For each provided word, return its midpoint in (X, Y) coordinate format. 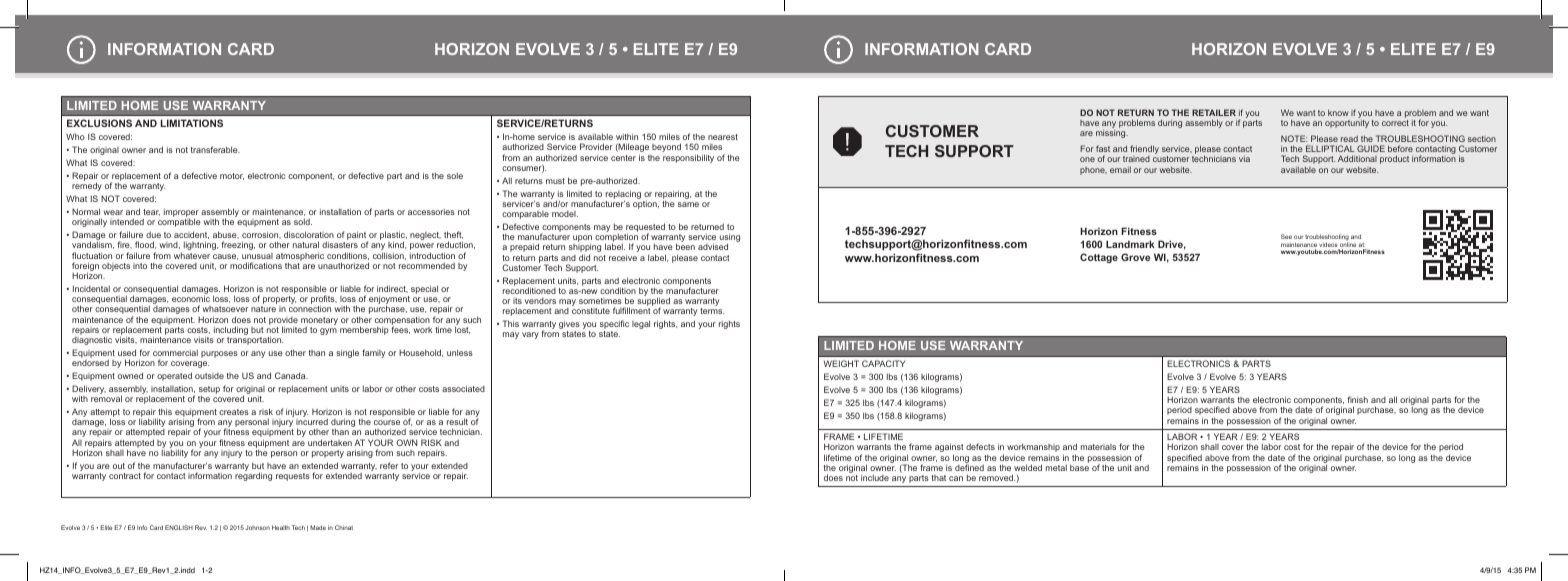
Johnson (258, 527)
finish (1357, 399)
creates (234, 412)
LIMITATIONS (191, 123)
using (730, 239)
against (949, 449)
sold (303, 221)
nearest (723, 137)
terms (712, 311)
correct (1395, 123)
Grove (1135, 257)
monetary (319, 321)
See (1286, 236)
